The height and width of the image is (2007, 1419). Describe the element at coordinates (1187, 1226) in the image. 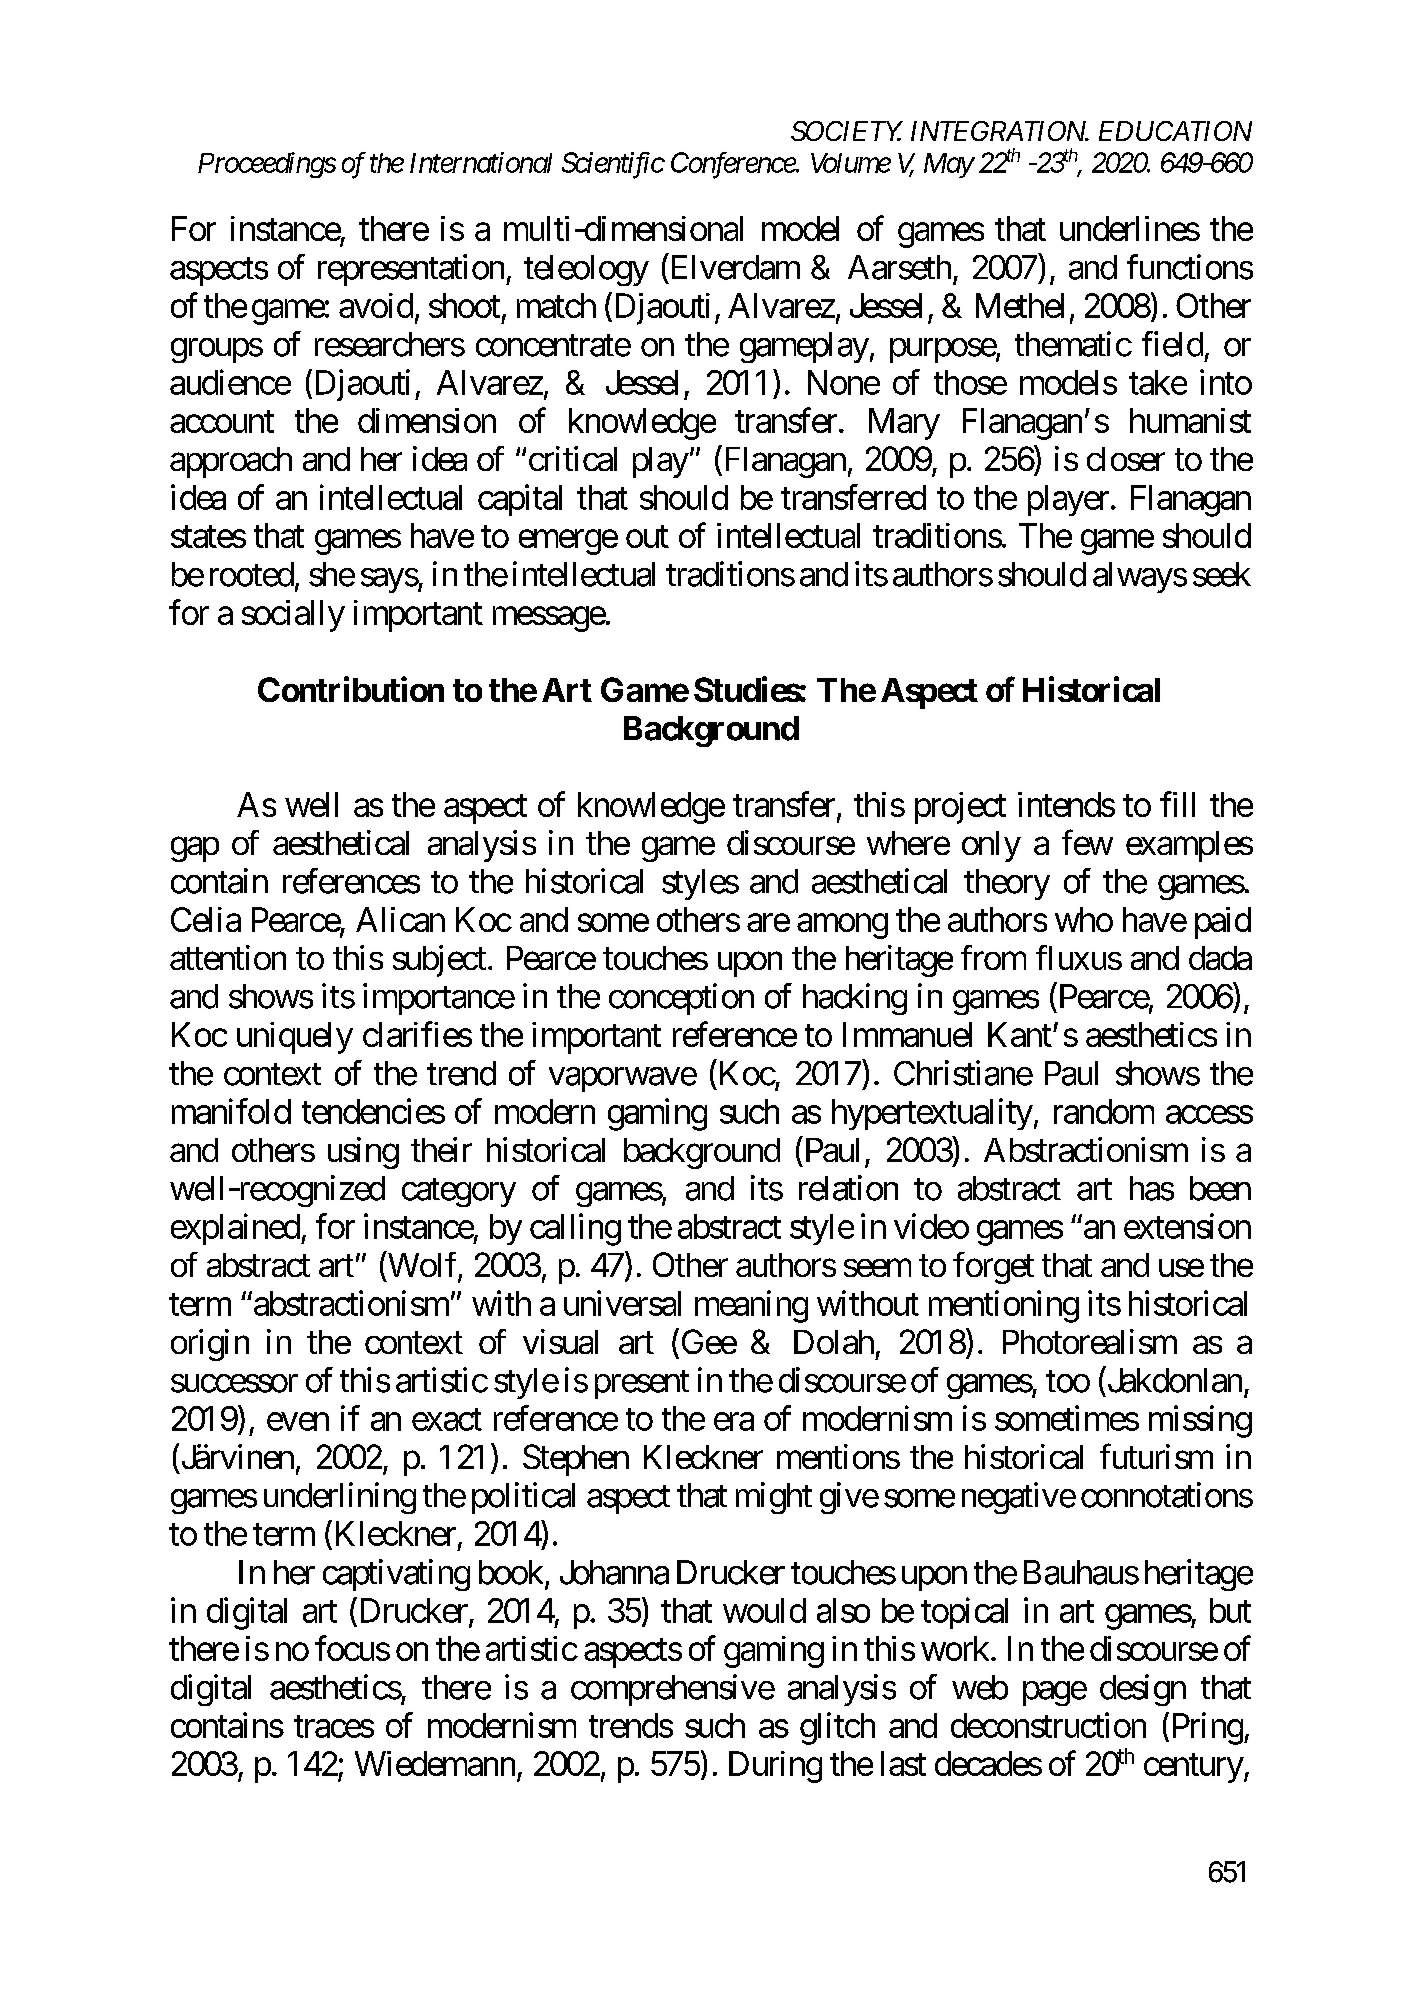

I see `extension` at that location.
